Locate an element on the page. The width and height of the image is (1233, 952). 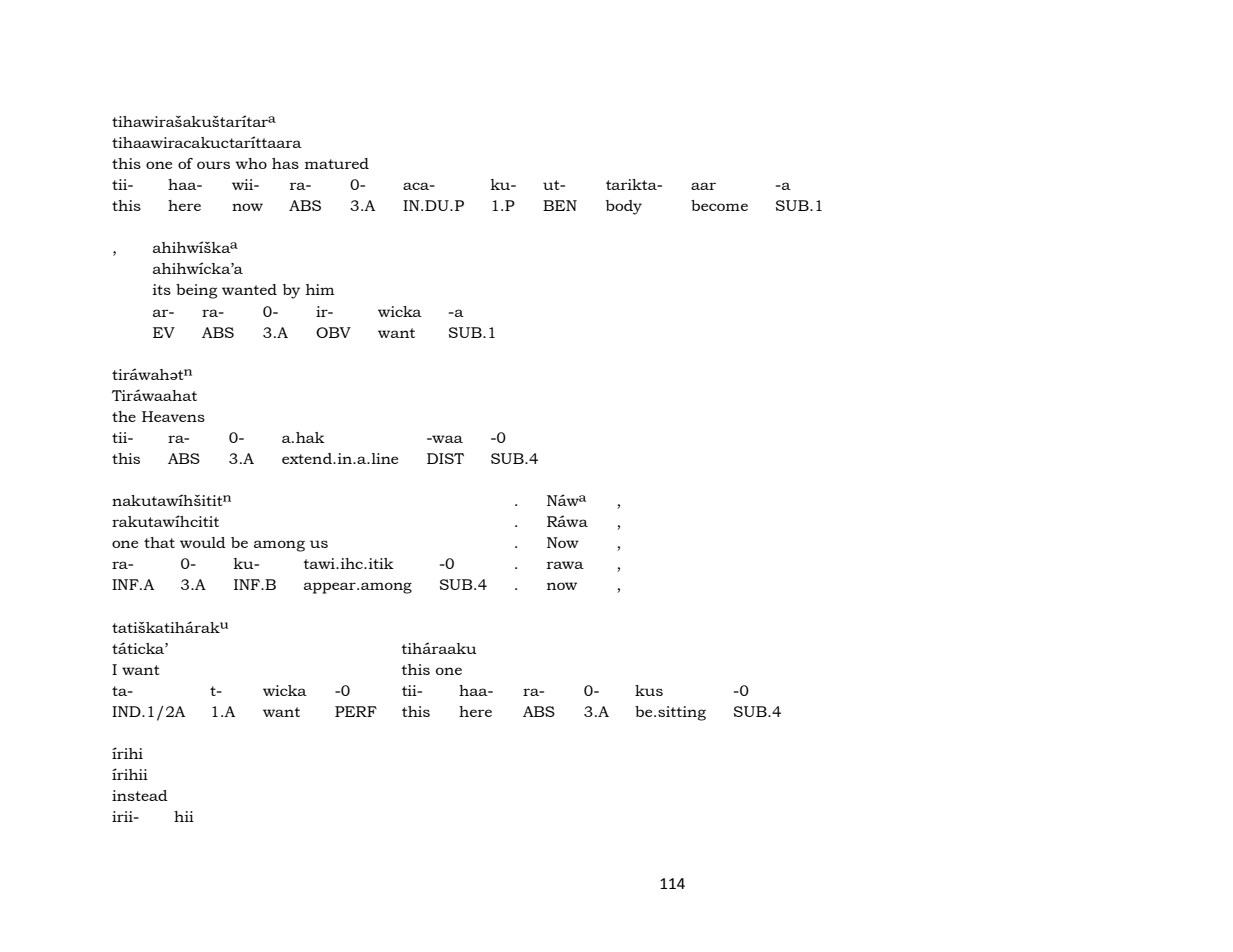
ours is located at coordinates (213, 165).
